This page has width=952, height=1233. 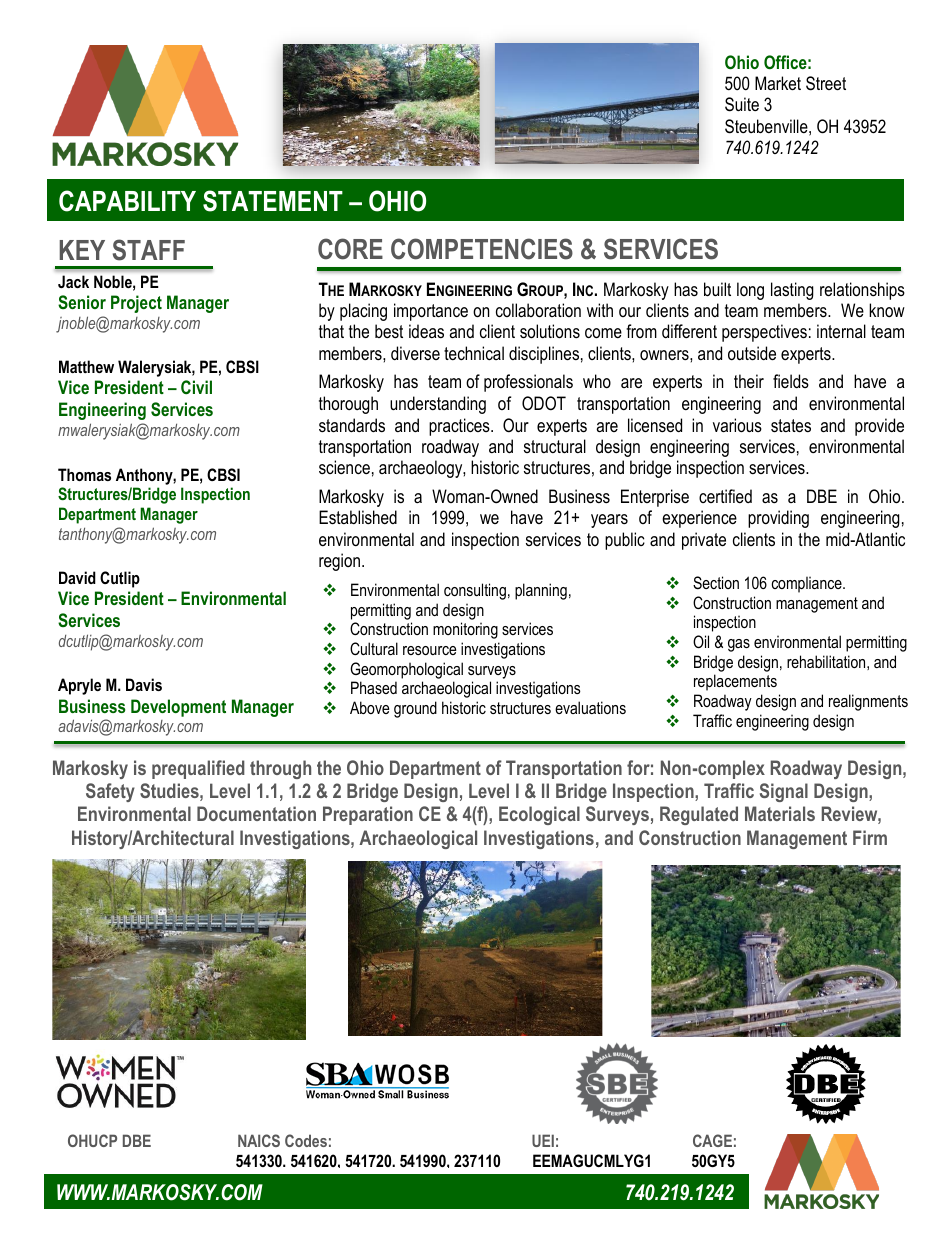 I want to click on compliance, so click(x=808, y=584).
